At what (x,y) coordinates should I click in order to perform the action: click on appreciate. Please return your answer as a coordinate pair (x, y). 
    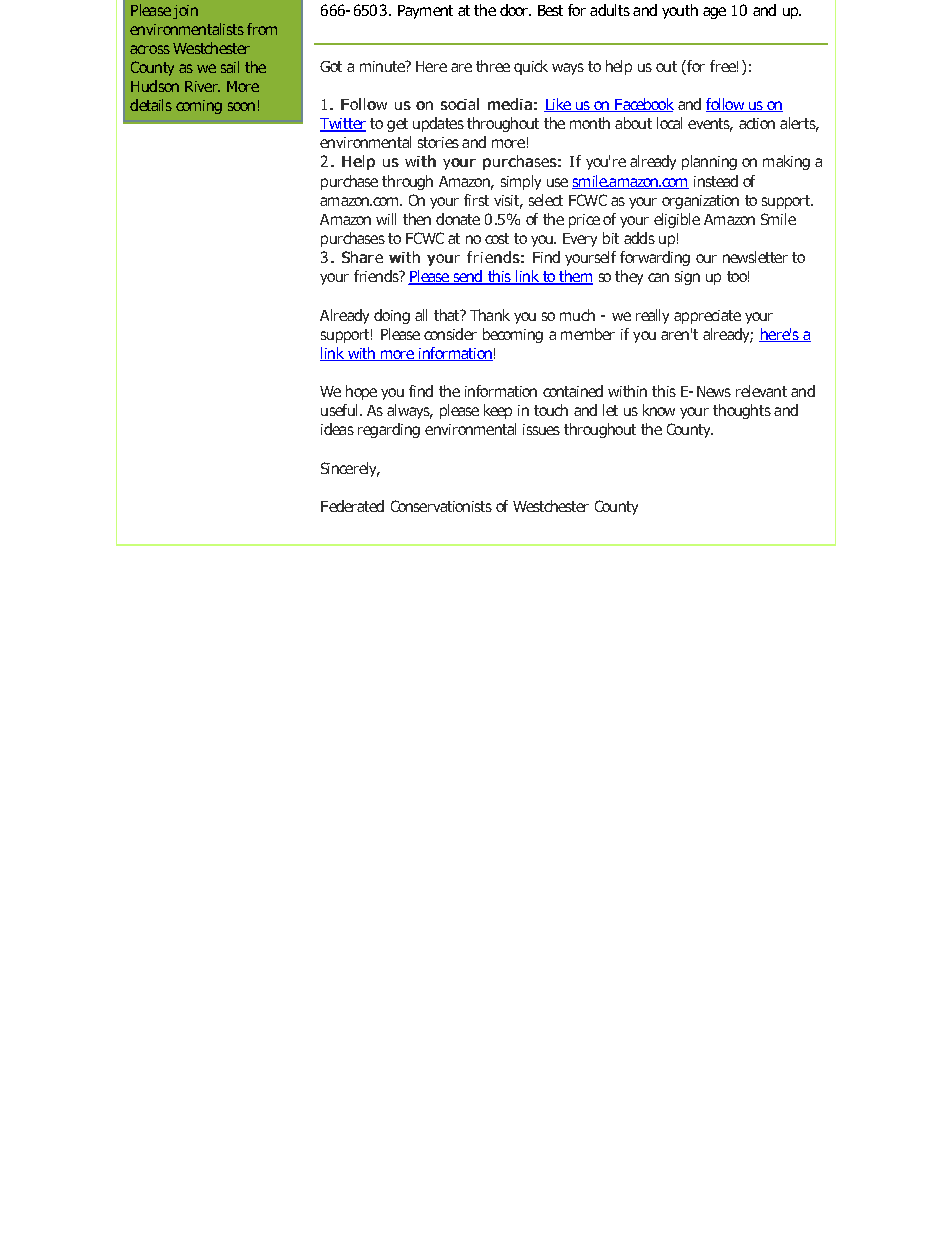
    Looking at the image, I should click on (707, 317).
